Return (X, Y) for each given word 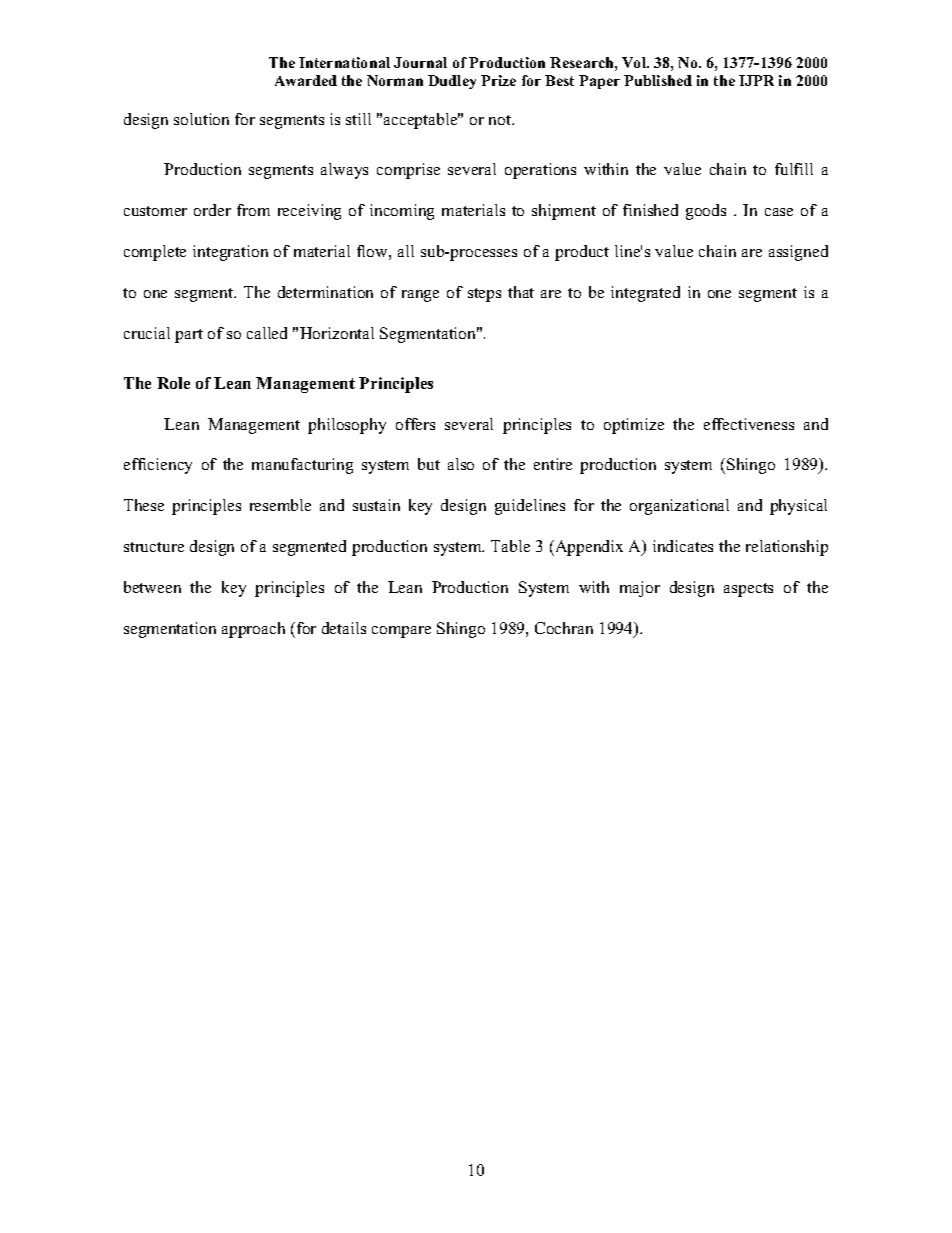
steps (484, 295)
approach (253, 630)
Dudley (452, 82)
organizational (679, 507)
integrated (645, 294)
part (189, 336)
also (461, 464)
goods (706, 212)
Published (658, 80)
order (212, 210)
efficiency (158, 466)
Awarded (306, 80)
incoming (402, 212)
